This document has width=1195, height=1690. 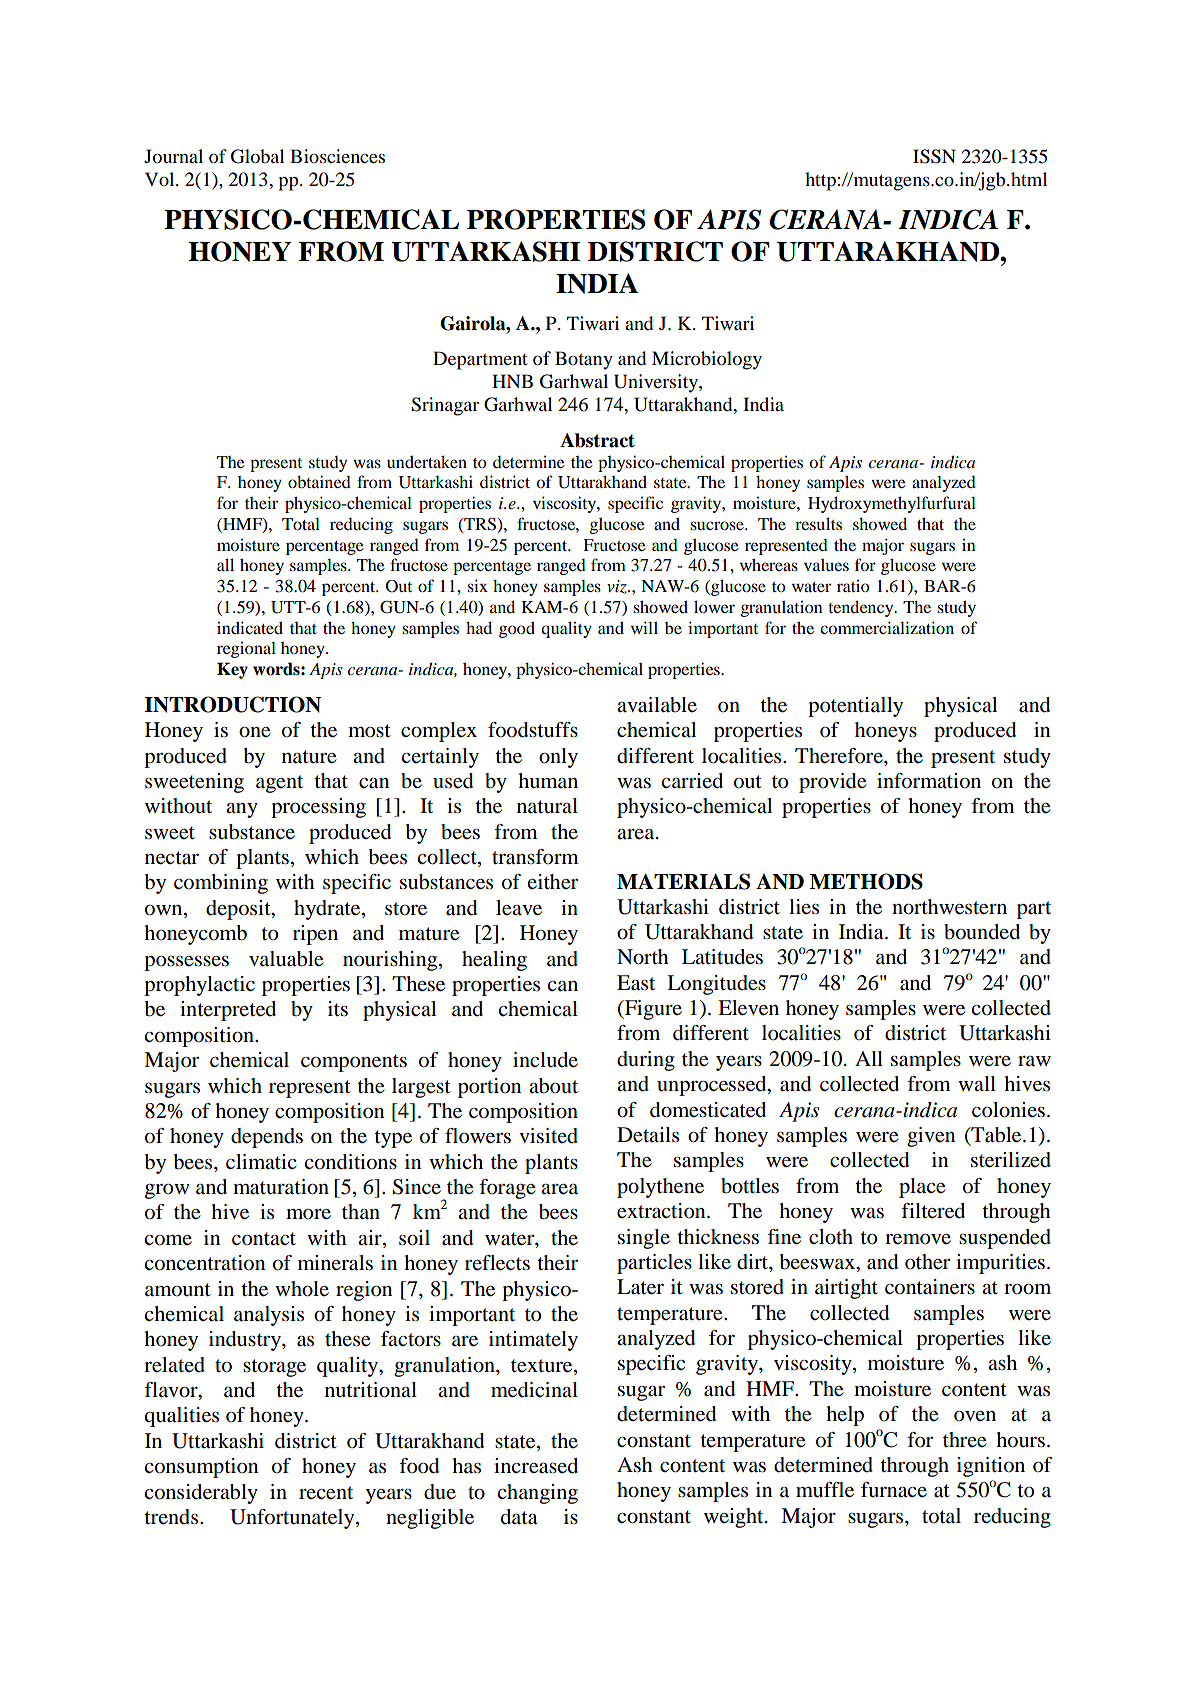 I want to click on ISSN, so click(x=934, y=156).
